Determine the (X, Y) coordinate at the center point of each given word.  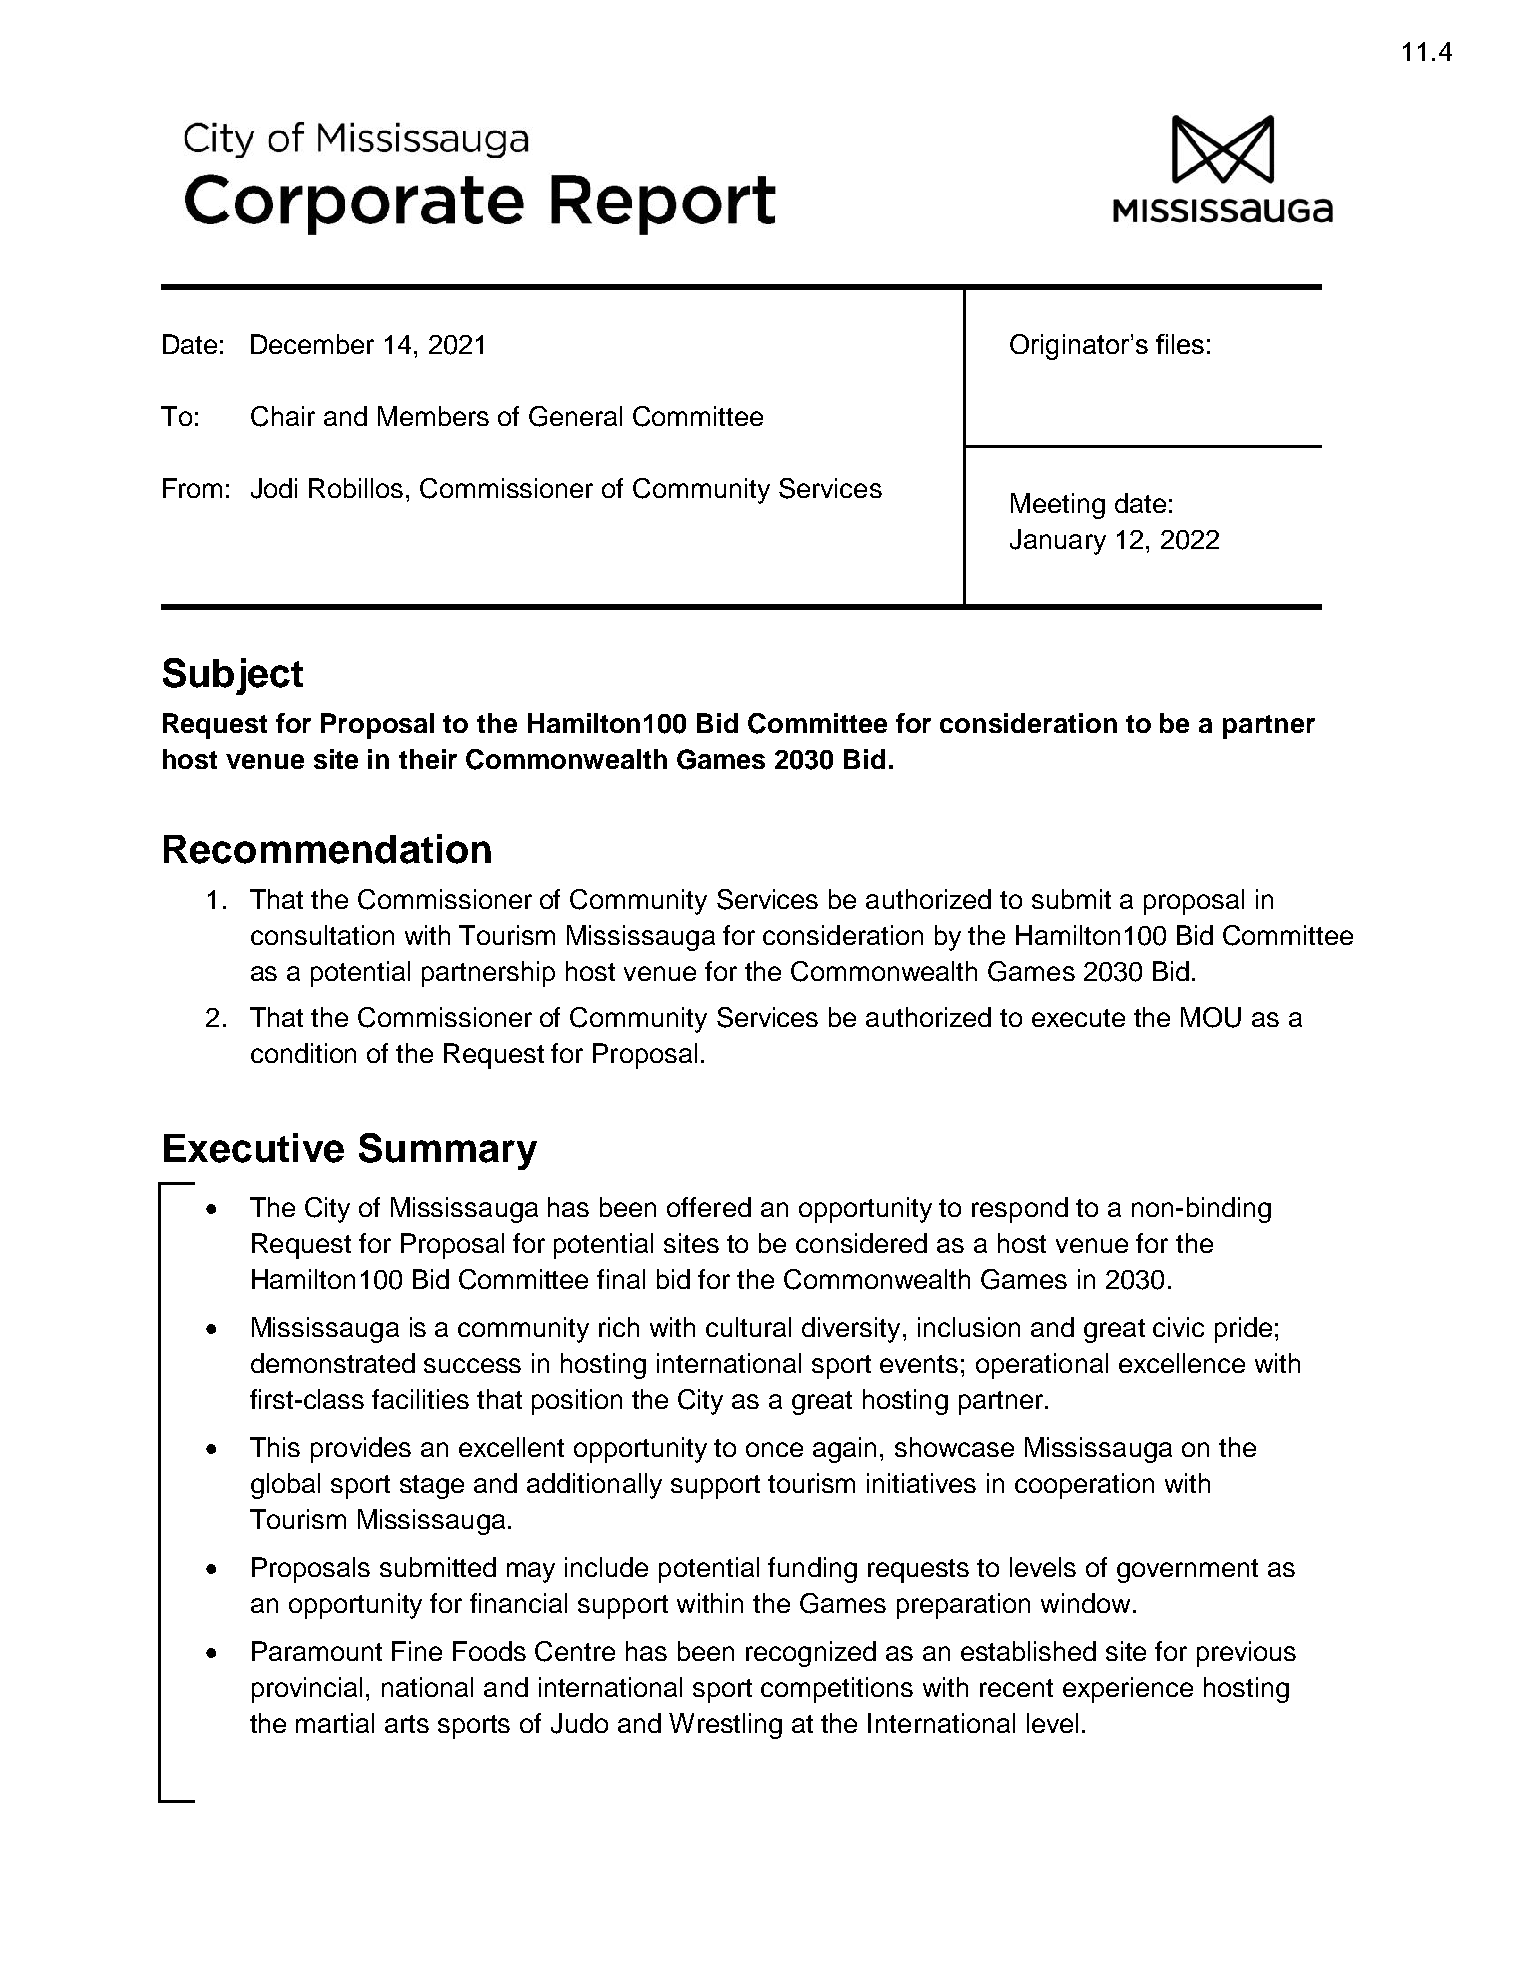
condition (303, 1053)
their (428, 759)
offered (709, 1207)
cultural (748, 1327)
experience (1128, 1690)
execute (1078, 1018)
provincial (307, 1690)
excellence (1182, 1363)
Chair (283, 416)
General (575, 416)
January (1058, 542)
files (1180, 344)
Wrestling (725, 1726)
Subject (233, 676)
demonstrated (333, 1363)
